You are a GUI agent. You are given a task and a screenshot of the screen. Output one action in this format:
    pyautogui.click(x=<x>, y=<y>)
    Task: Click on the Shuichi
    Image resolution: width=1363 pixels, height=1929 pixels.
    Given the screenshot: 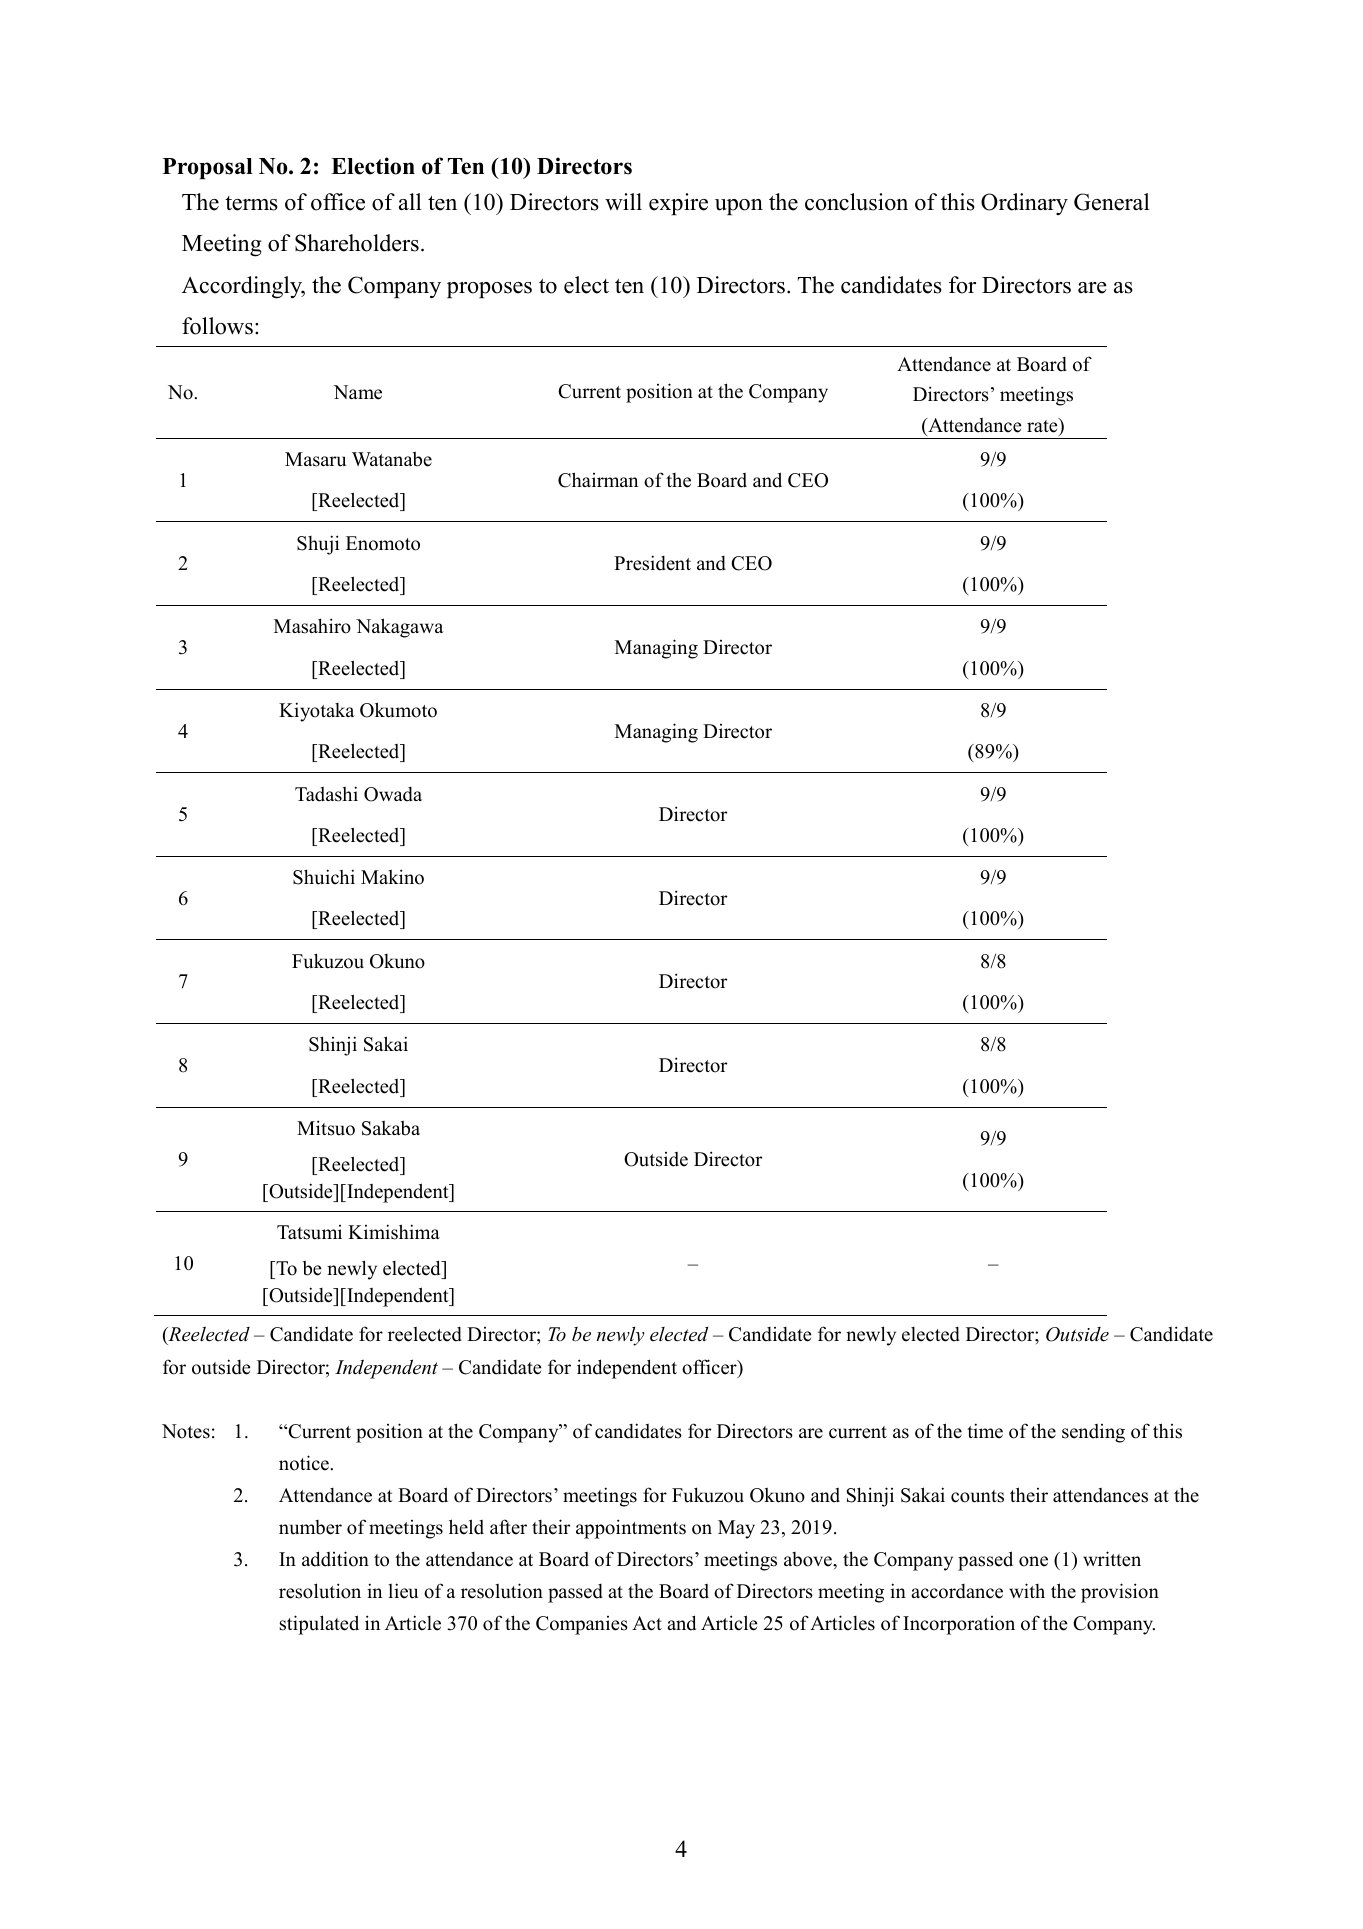 What is the action you would take?
    pyautogui.click(x=324, y=877)
